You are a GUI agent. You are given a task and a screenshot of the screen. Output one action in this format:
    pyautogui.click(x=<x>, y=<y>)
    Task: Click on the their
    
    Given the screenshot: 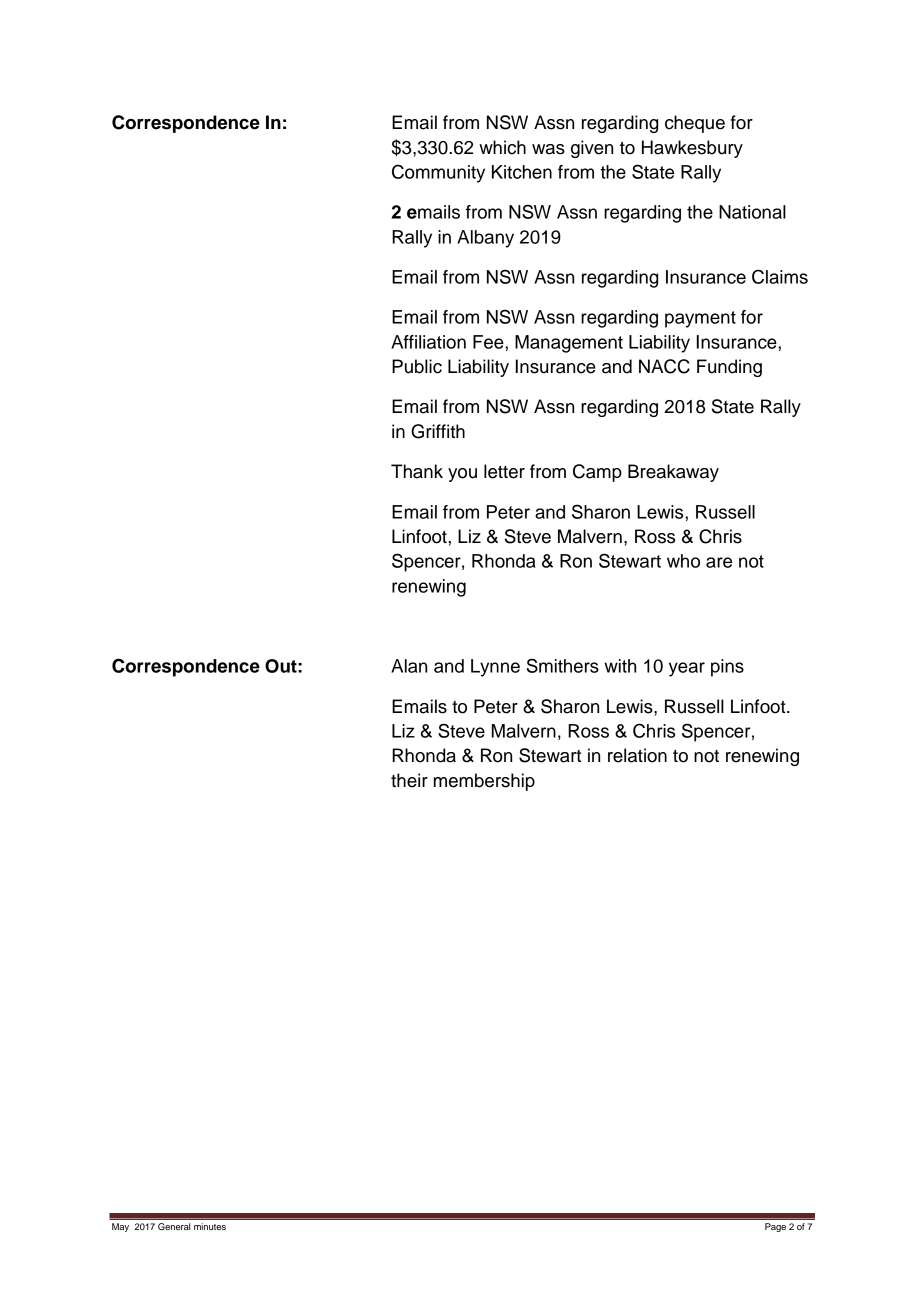 What is the action you would take?
    pyautogui.click(x=409, y=780)
